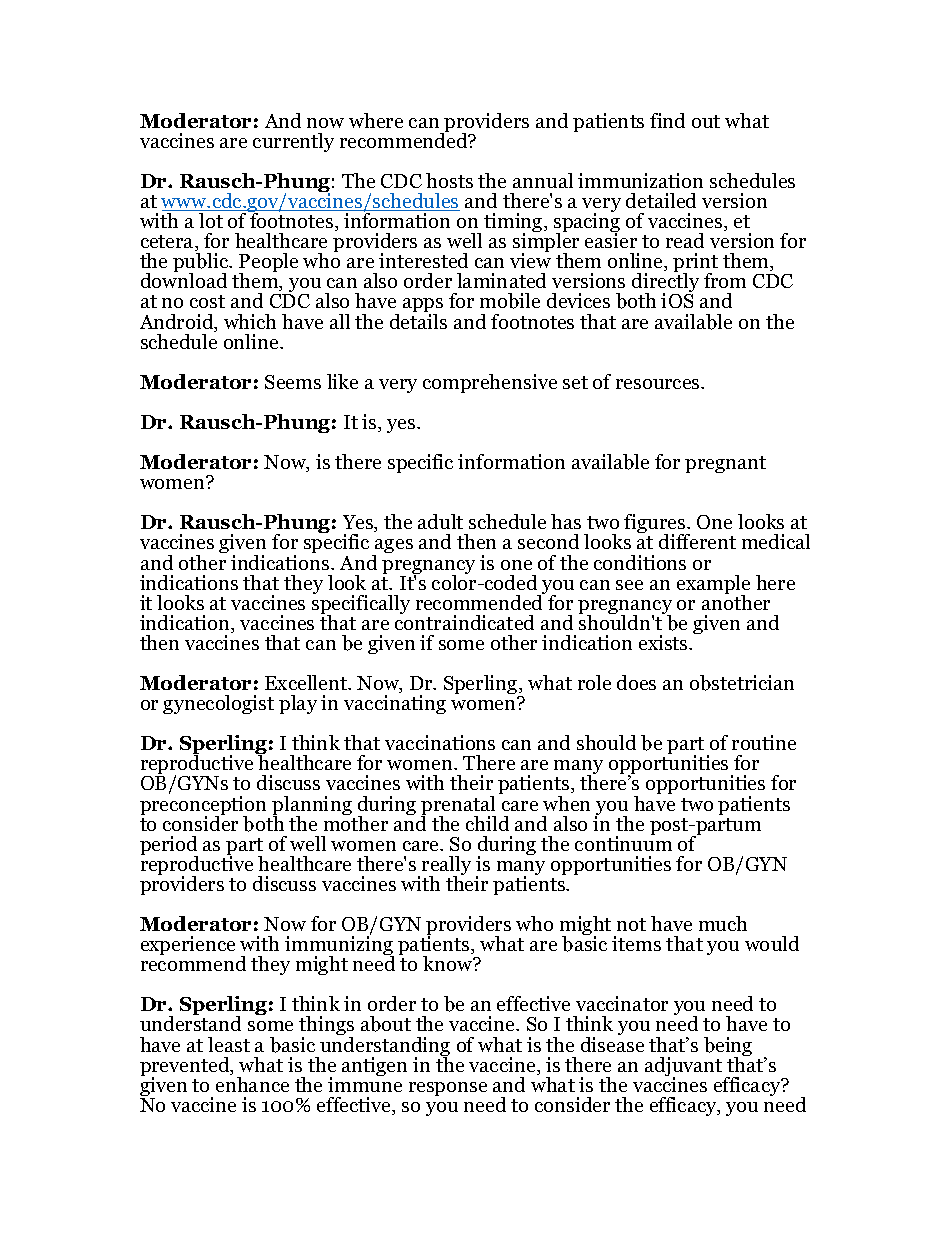  What do you see at coordinates (448, 1089) in the screenshot?
I see `response` at bounding box center [448, 1089].
